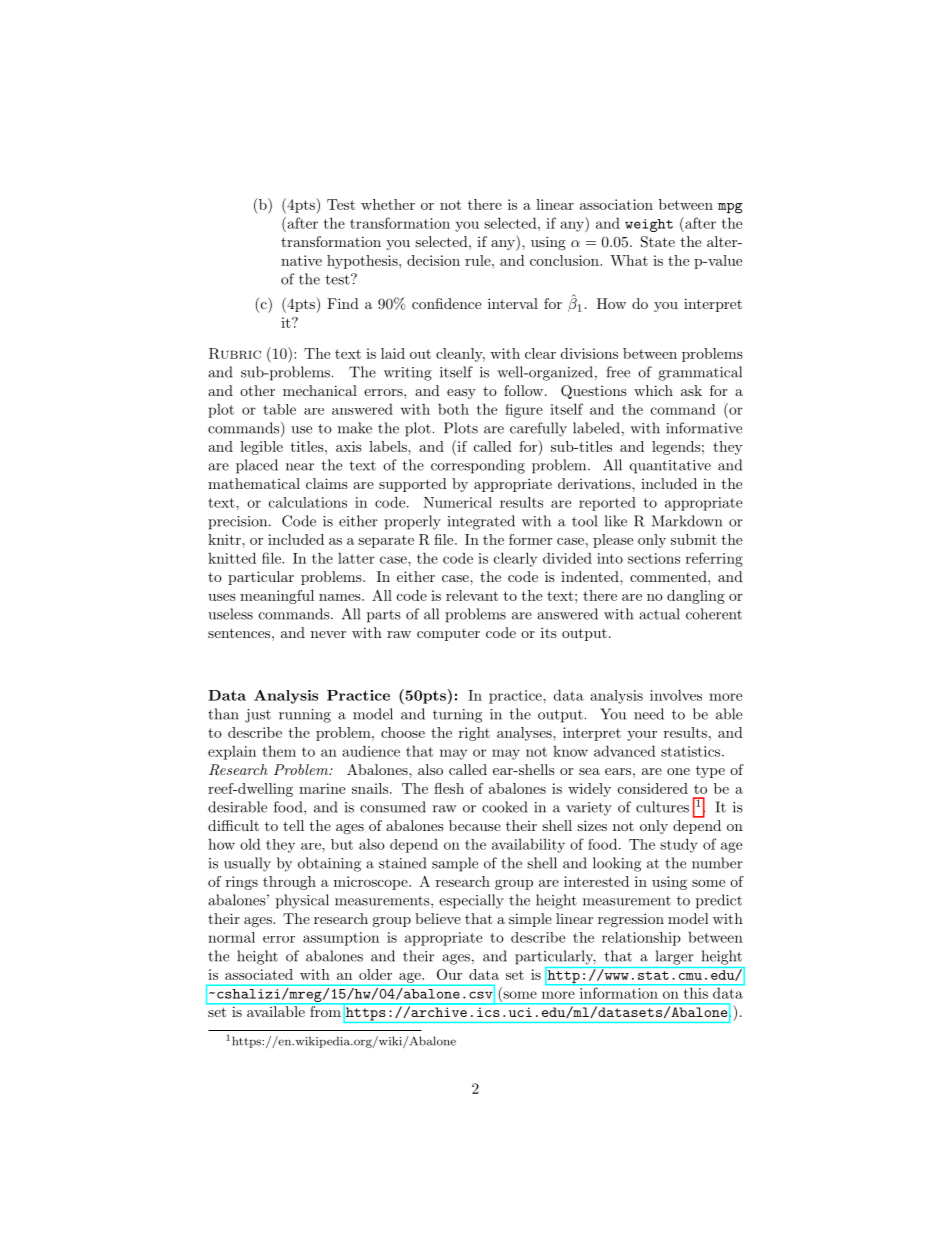  Describe the element at coordinates (293, 825) in the screenshot. I see `tell` at that location.
